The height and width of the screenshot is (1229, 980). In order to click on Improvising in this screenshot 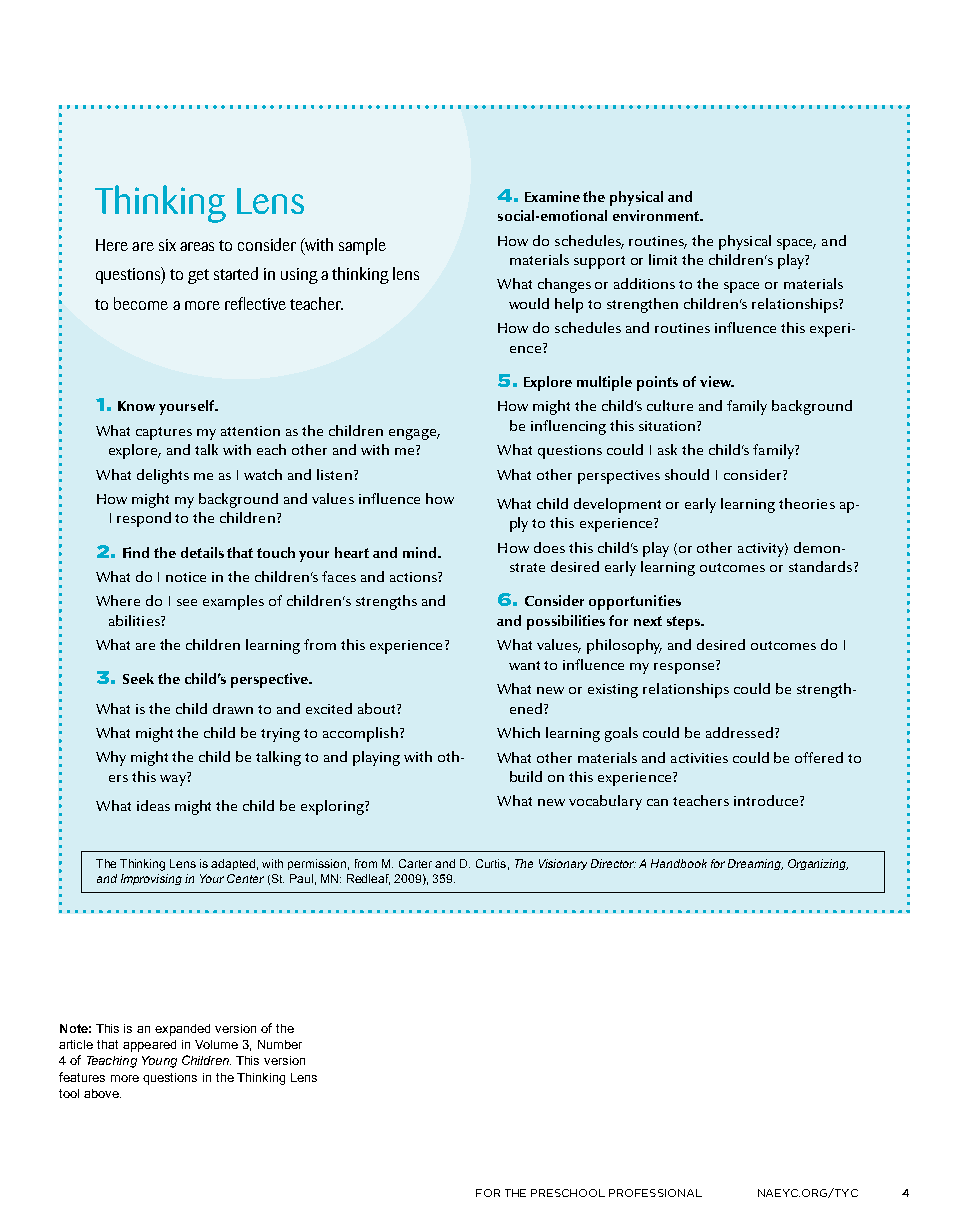, I will do `click(151, 879)`.
